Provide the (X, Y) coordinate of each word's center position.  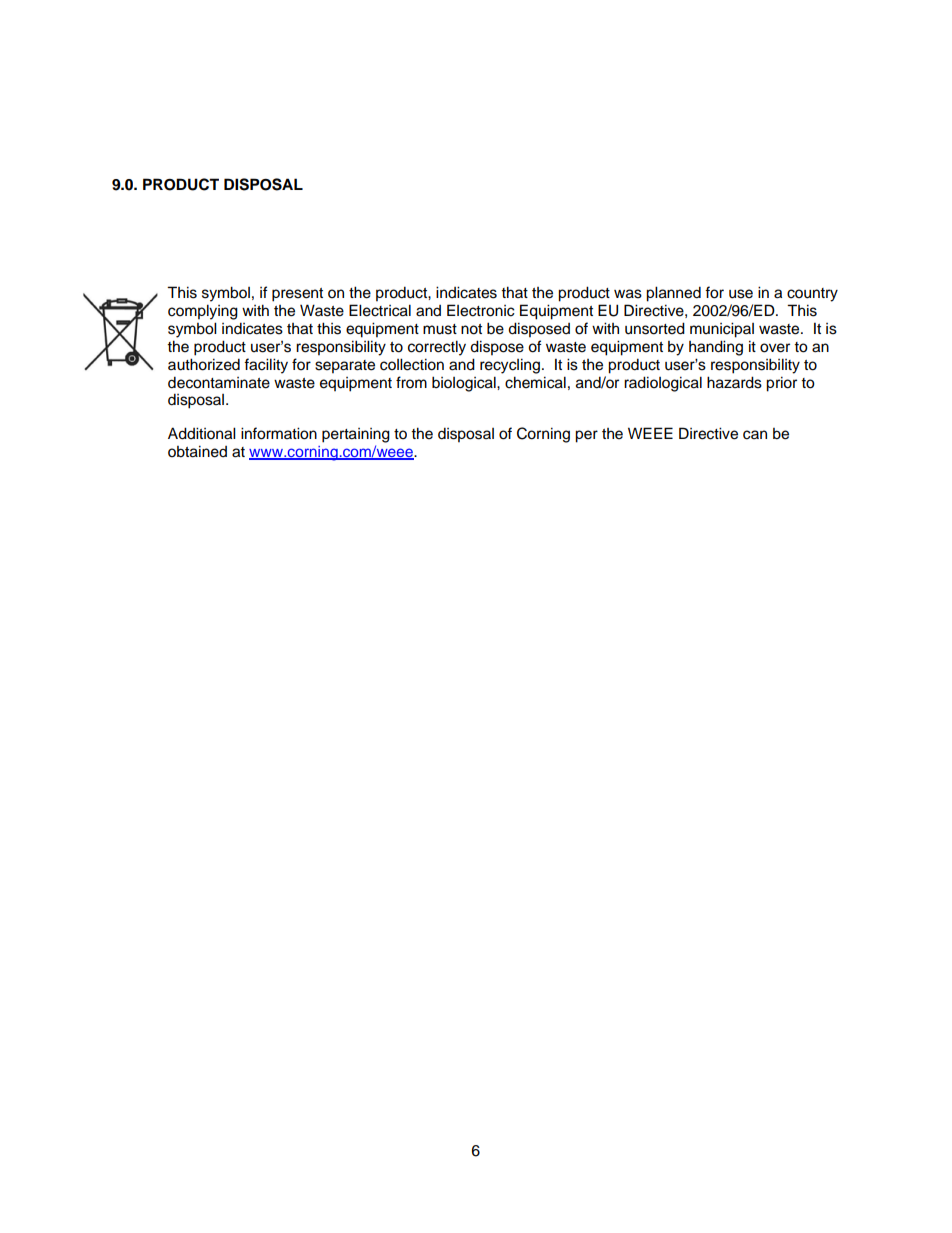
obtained (197, 451)
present (297, 295)
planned (673, 294)
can (755, 435)
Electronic (481, 310)
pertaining (356, 435)
